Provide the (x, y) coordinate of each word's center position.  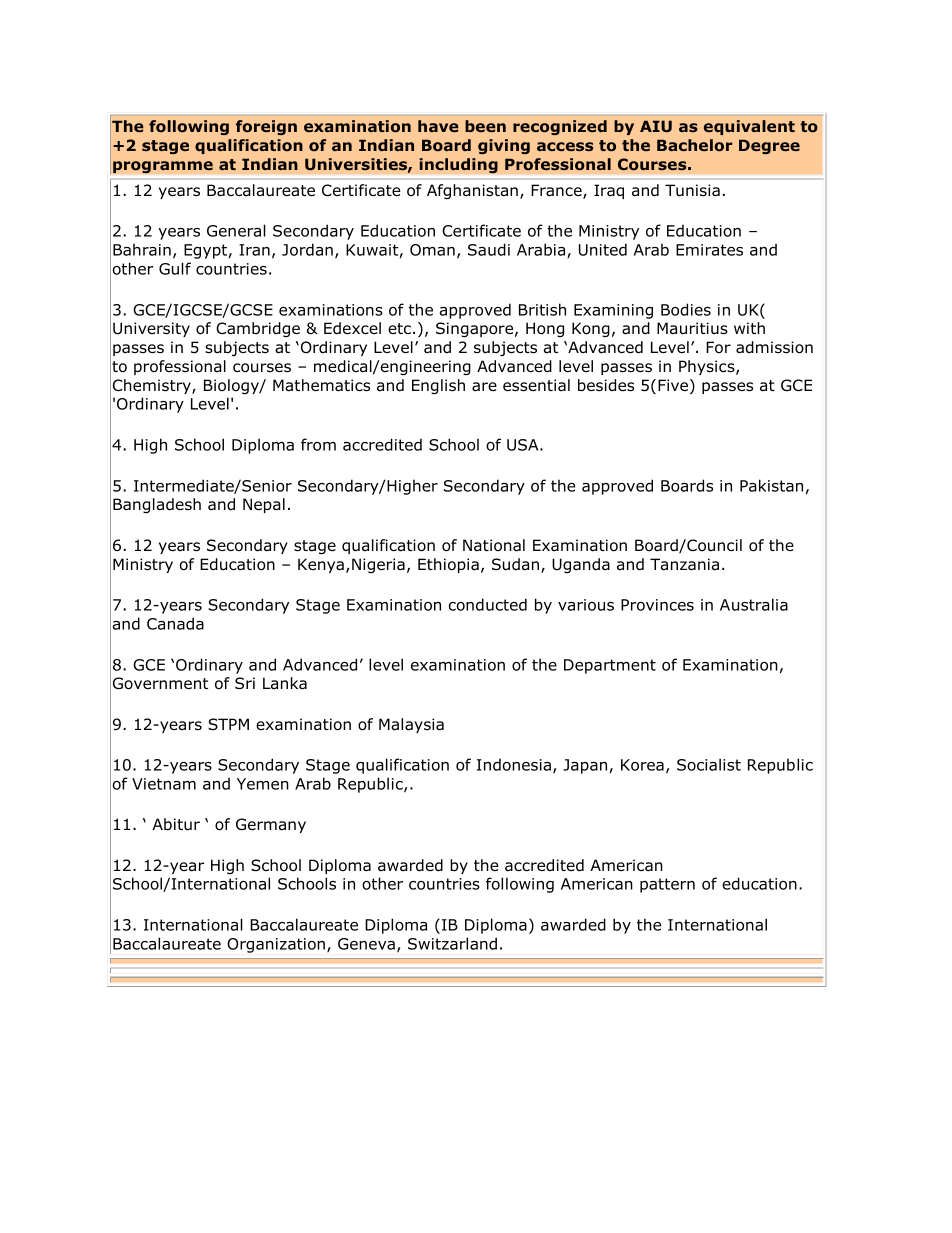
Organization (276, 945)
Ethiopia (448, 565)
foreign (266, 127)
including (458, 166)
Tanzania (684, 564)
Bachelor (694, 145)
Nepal (264, 505)
